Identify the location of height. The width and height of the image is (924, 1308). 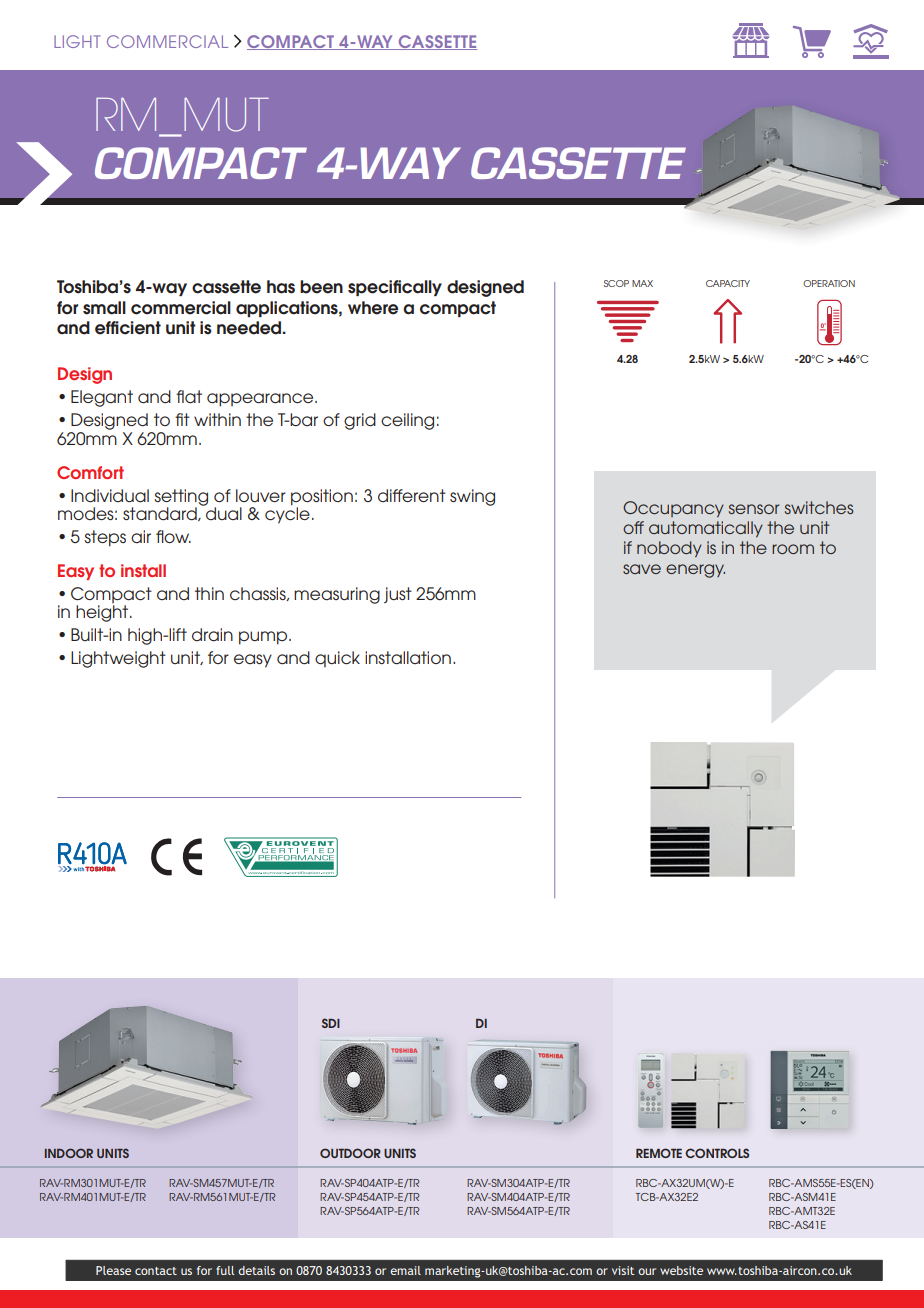
(103, 613).
